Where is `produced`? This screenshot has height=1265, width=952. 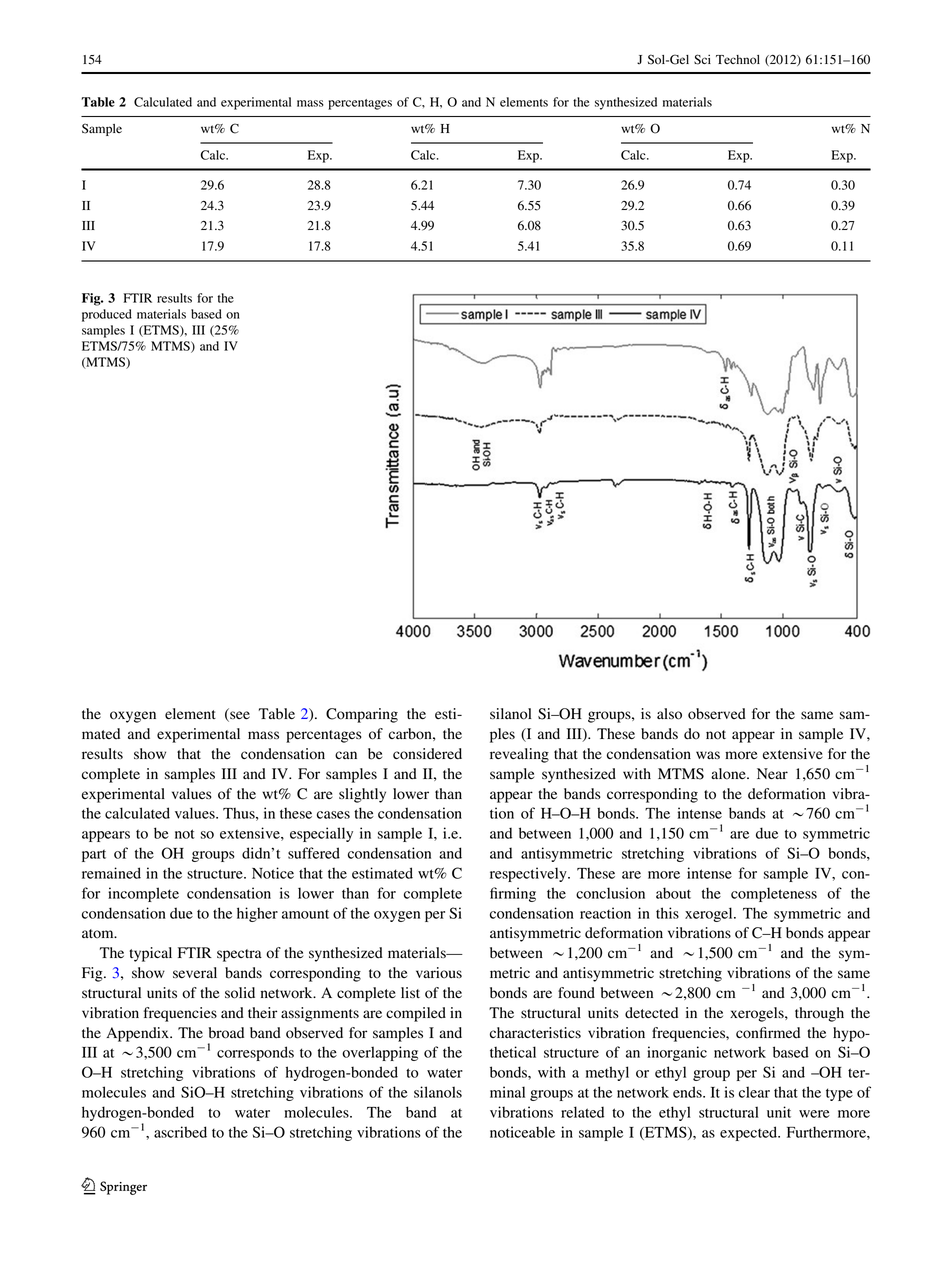
produced is located at coordinates (107, 315).
